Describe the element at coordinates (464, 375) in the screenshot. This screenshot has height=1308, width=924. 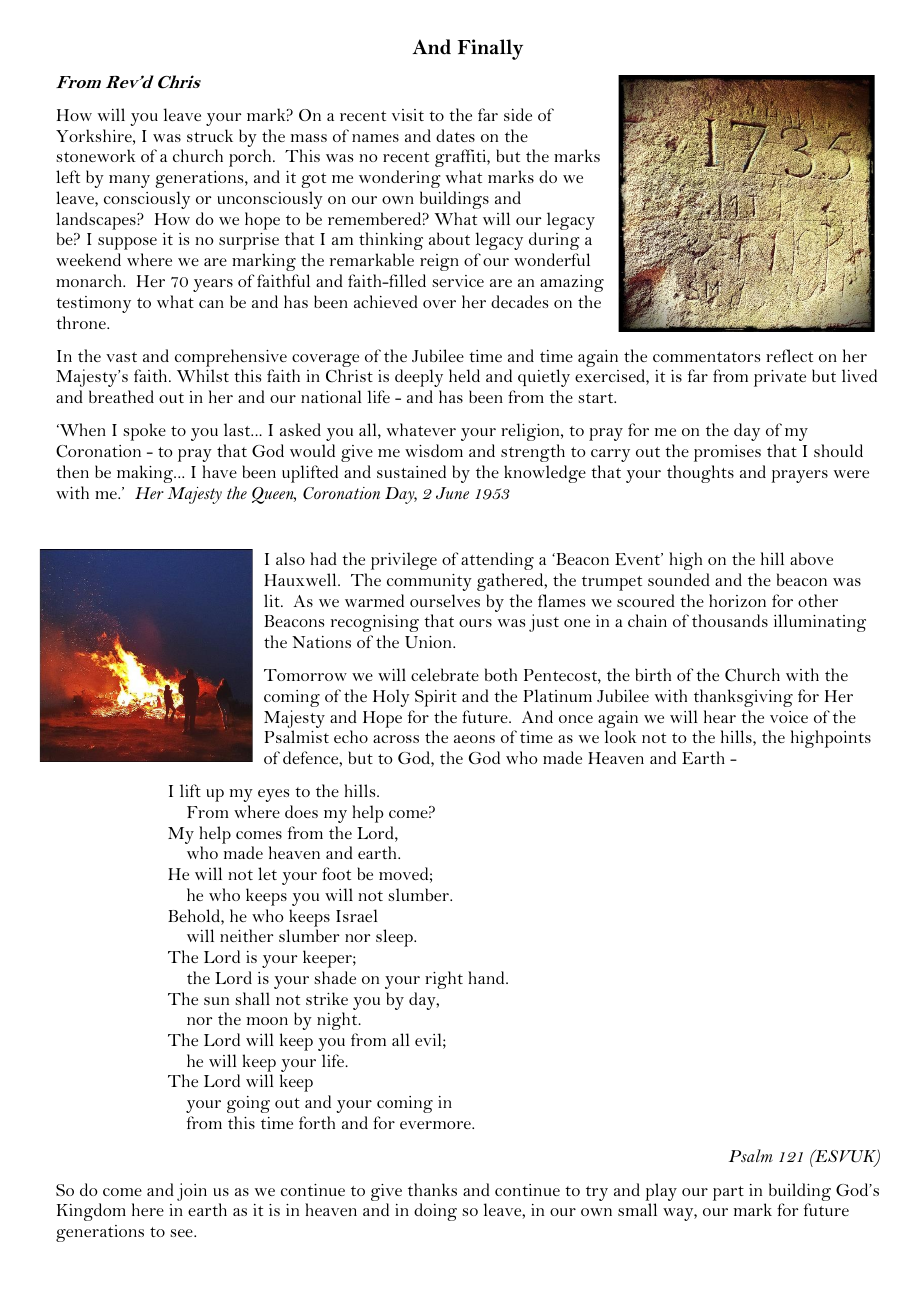
I see `held` at that location.
